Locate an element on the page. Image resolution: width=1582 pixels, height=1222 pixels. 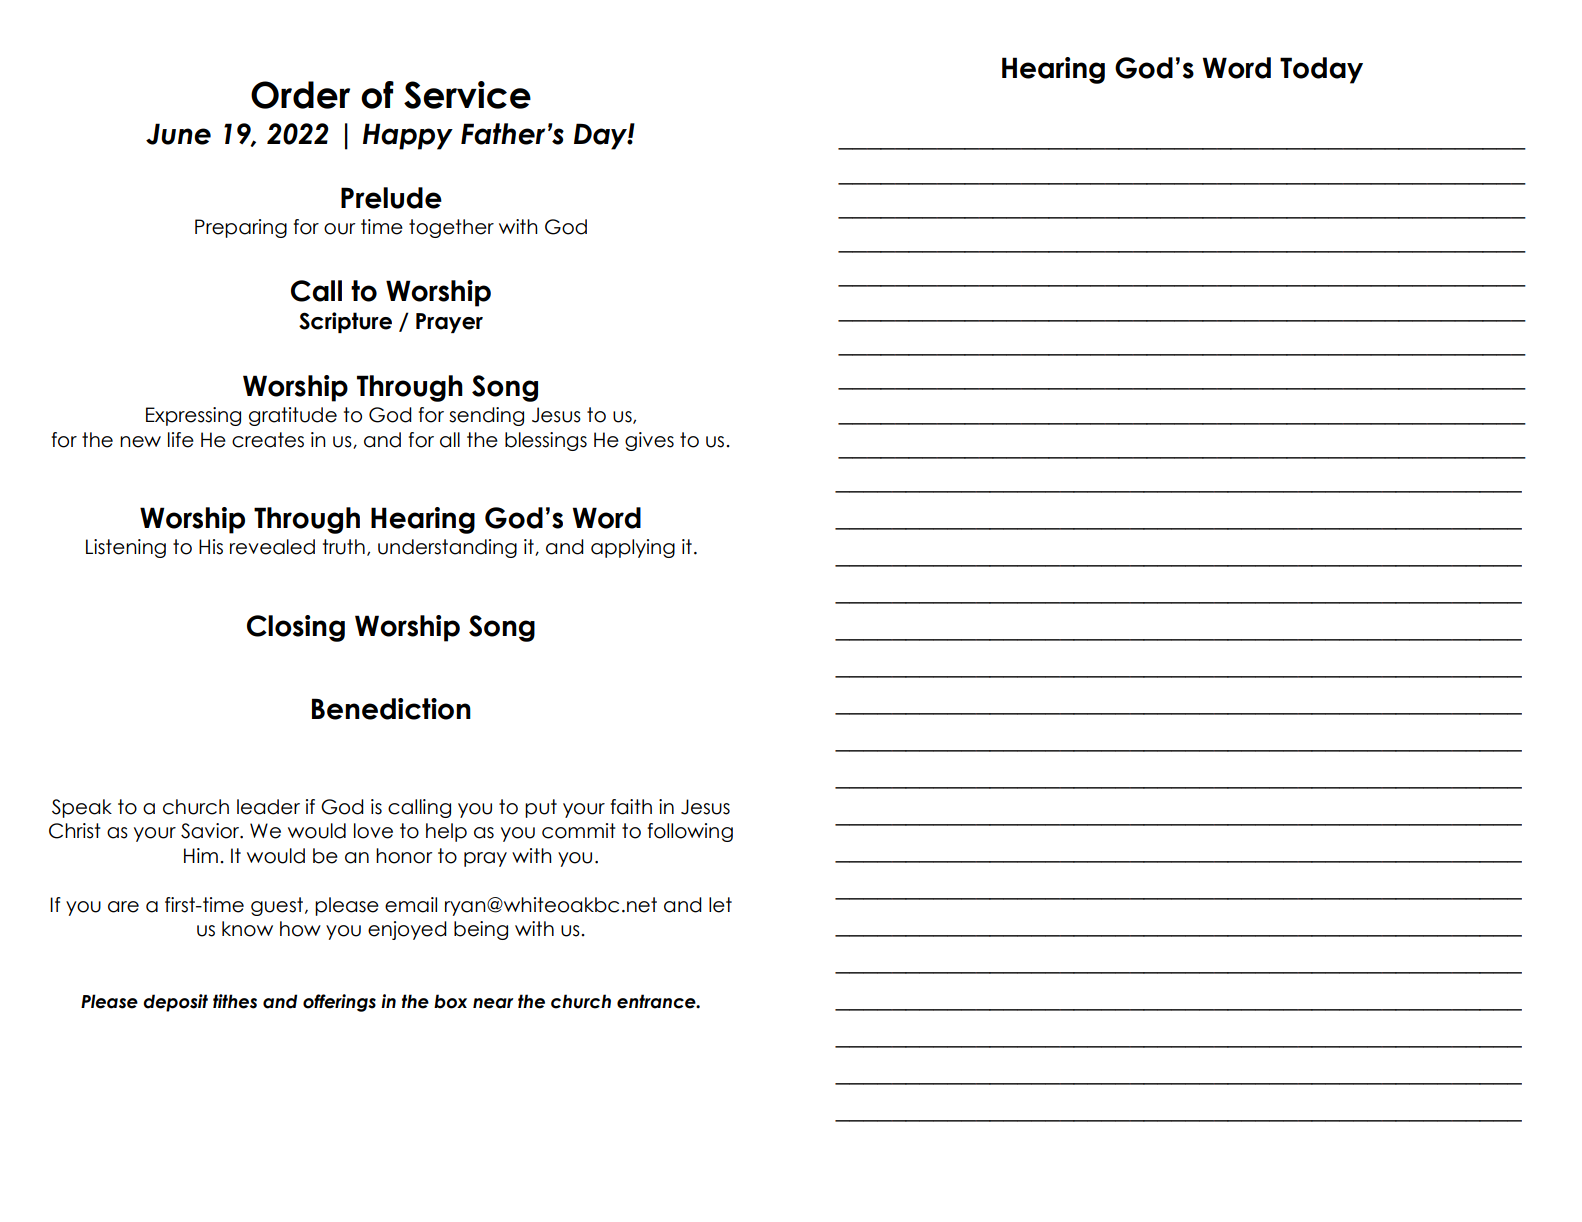
Order is located at coordinates (300, 95).
